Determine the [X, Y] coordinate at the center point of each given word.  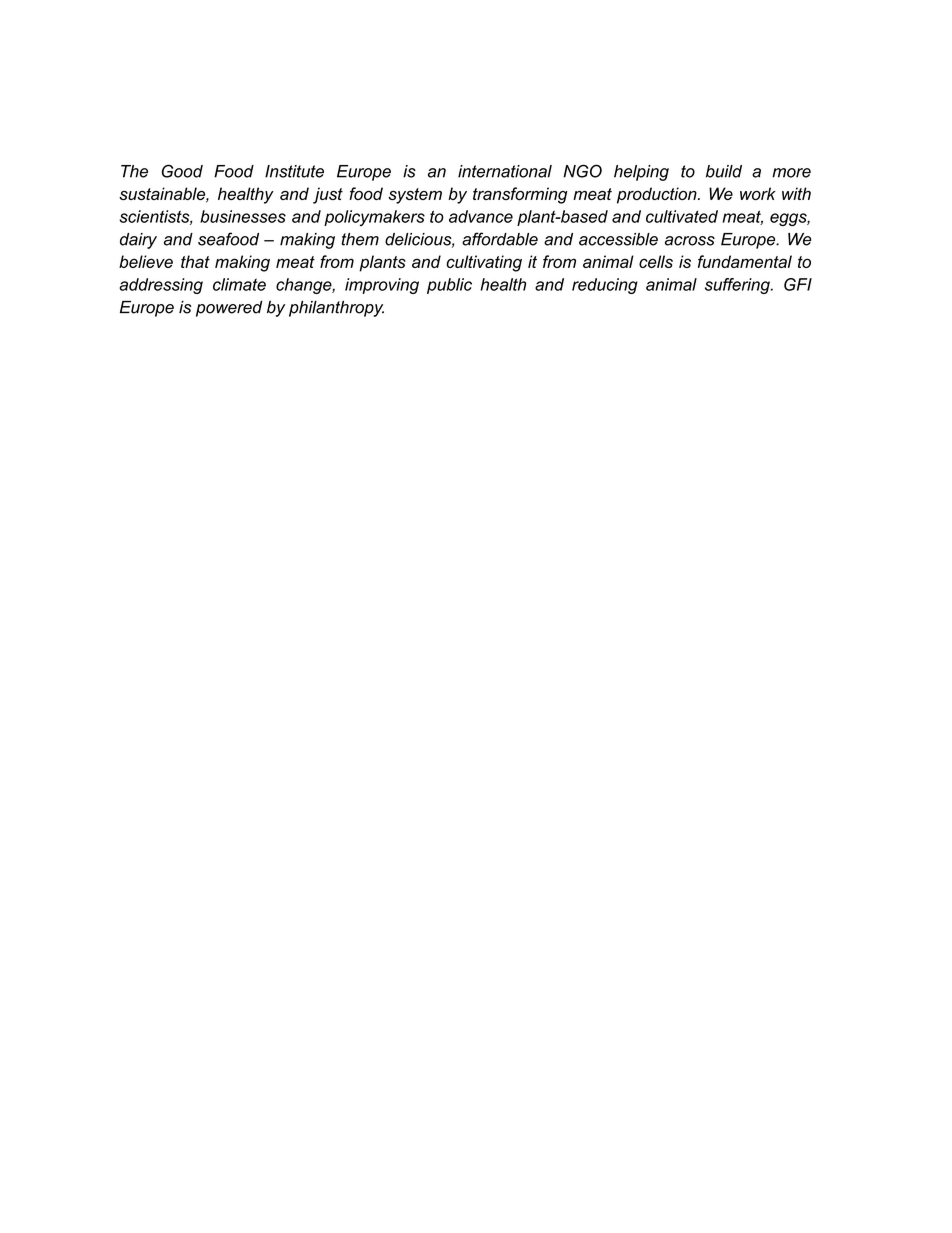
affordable [500, 239]
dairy [138, 241]
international [505, 171]
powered [229, 309]
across [690, 241]
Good [182, 171]
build [724, 171]
